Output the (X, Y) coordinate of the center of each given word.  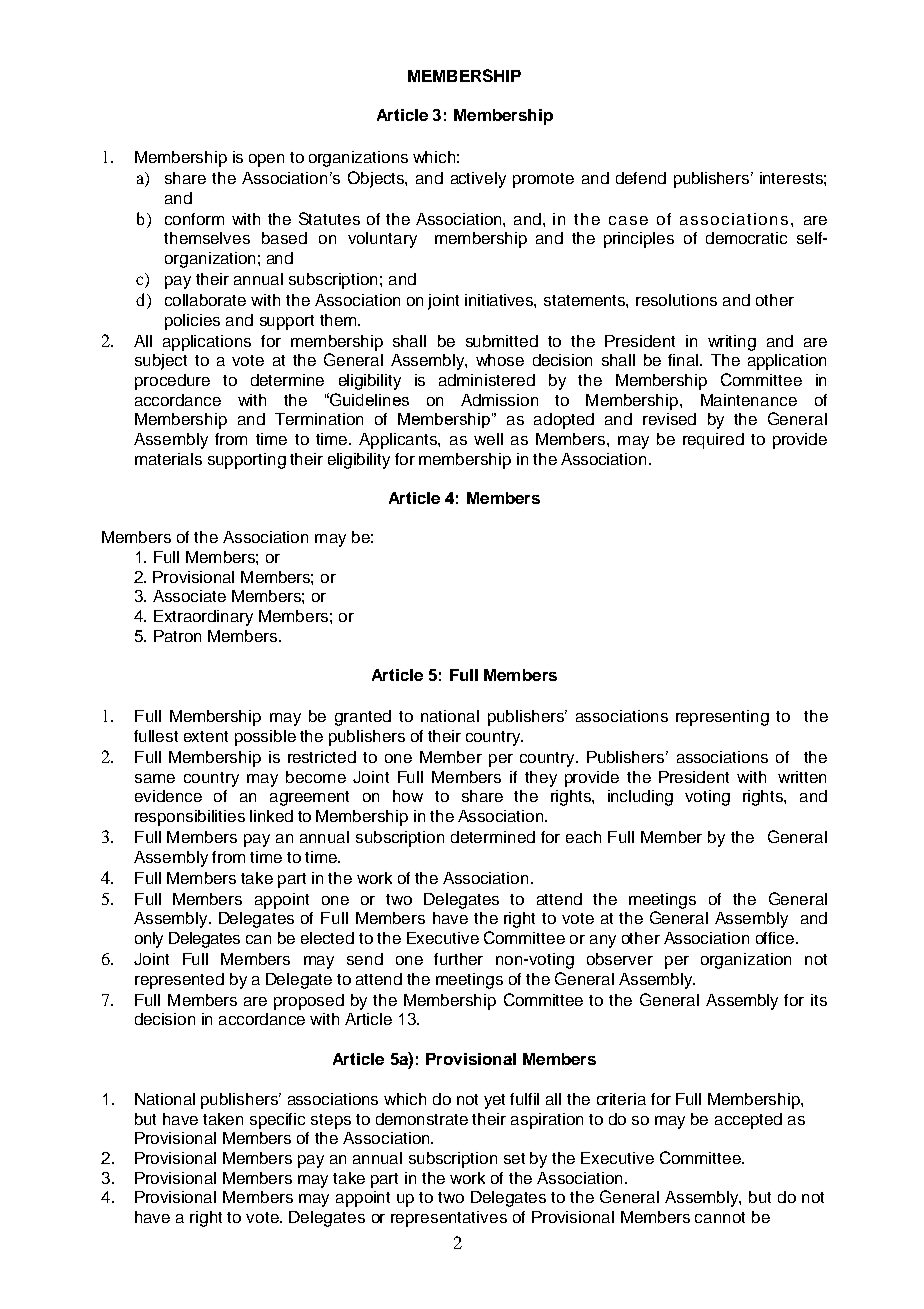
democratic (746, 238)
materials (168, 459)
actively (478, 180)
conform (194, 219)
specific (277, 1121)
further (458, 959)
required (713, 441)
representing (722, 718)
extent (206, 736)
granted (363, 718)
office (776, 938)
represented (179, 981)
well (488, 439)
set (514, 1158)
